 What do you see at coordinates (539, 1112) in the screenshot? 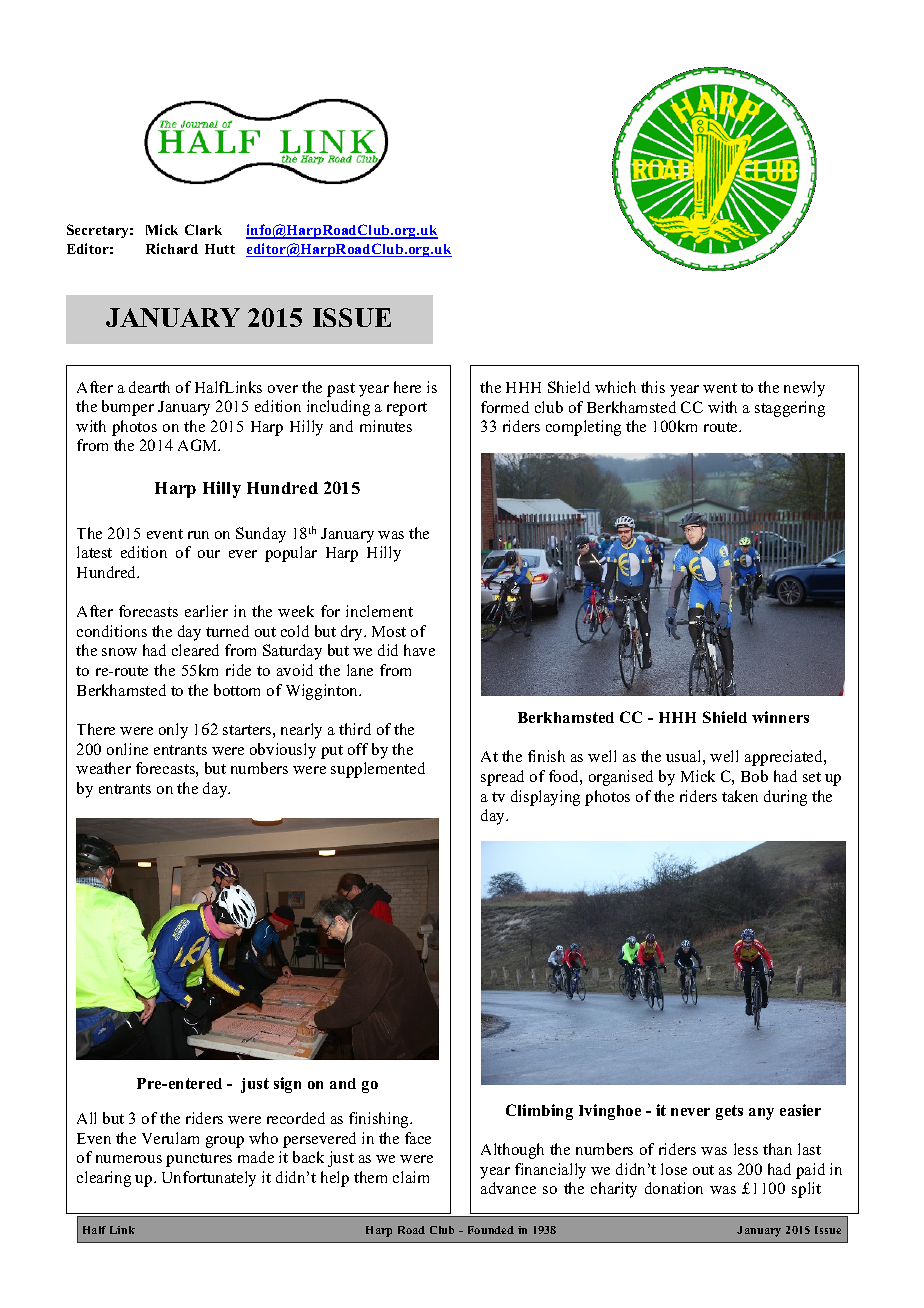
I see `Climbing` at bounding box center [539, 1112].
